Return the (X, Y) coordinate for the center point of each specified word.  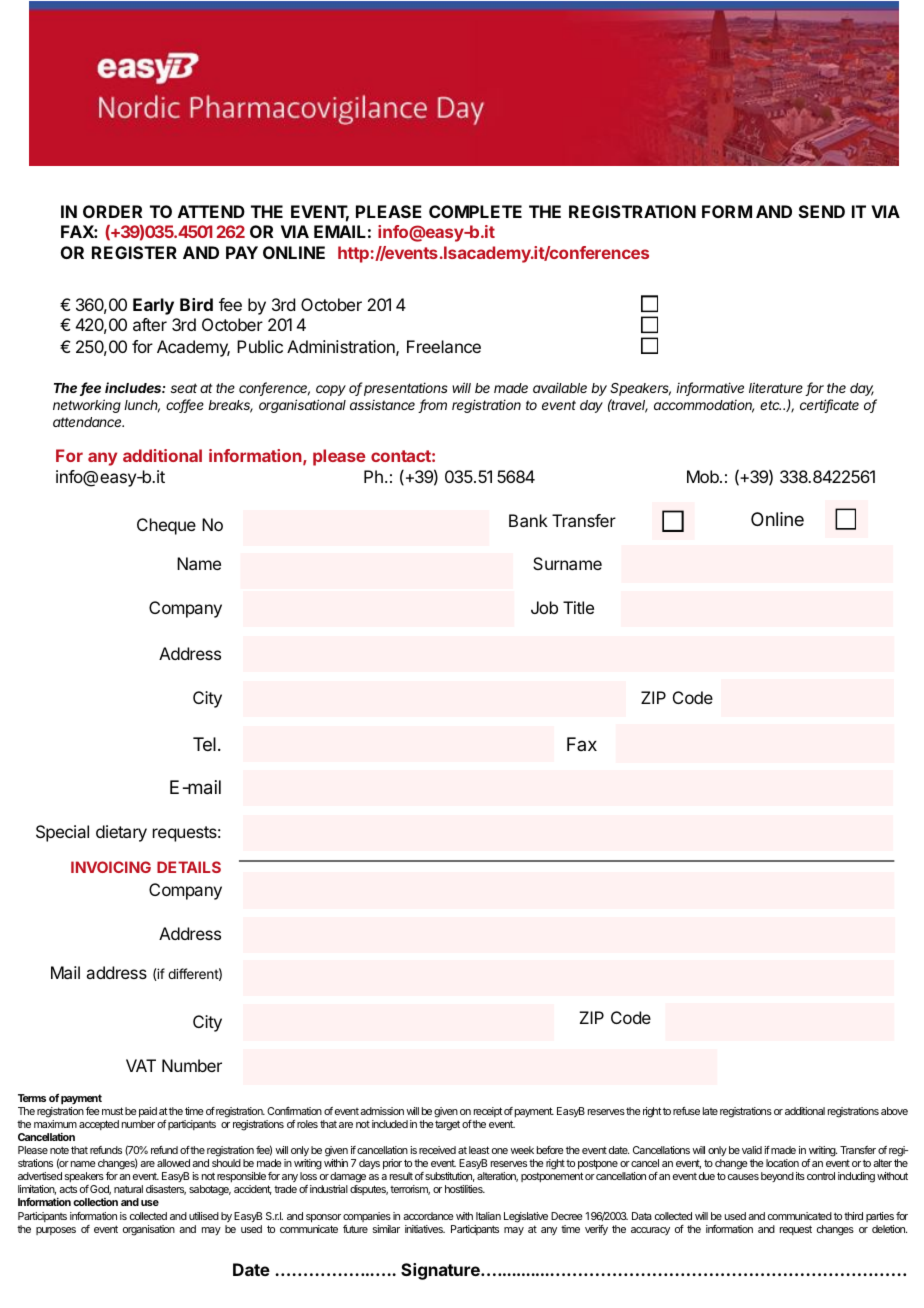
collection (95, 1202)
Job (544, 607)
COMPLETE (475, 211)
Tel (204, 744)
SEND (822, 211)
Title (578, 607)
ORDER (112, 211)
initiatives (425, 1229)
